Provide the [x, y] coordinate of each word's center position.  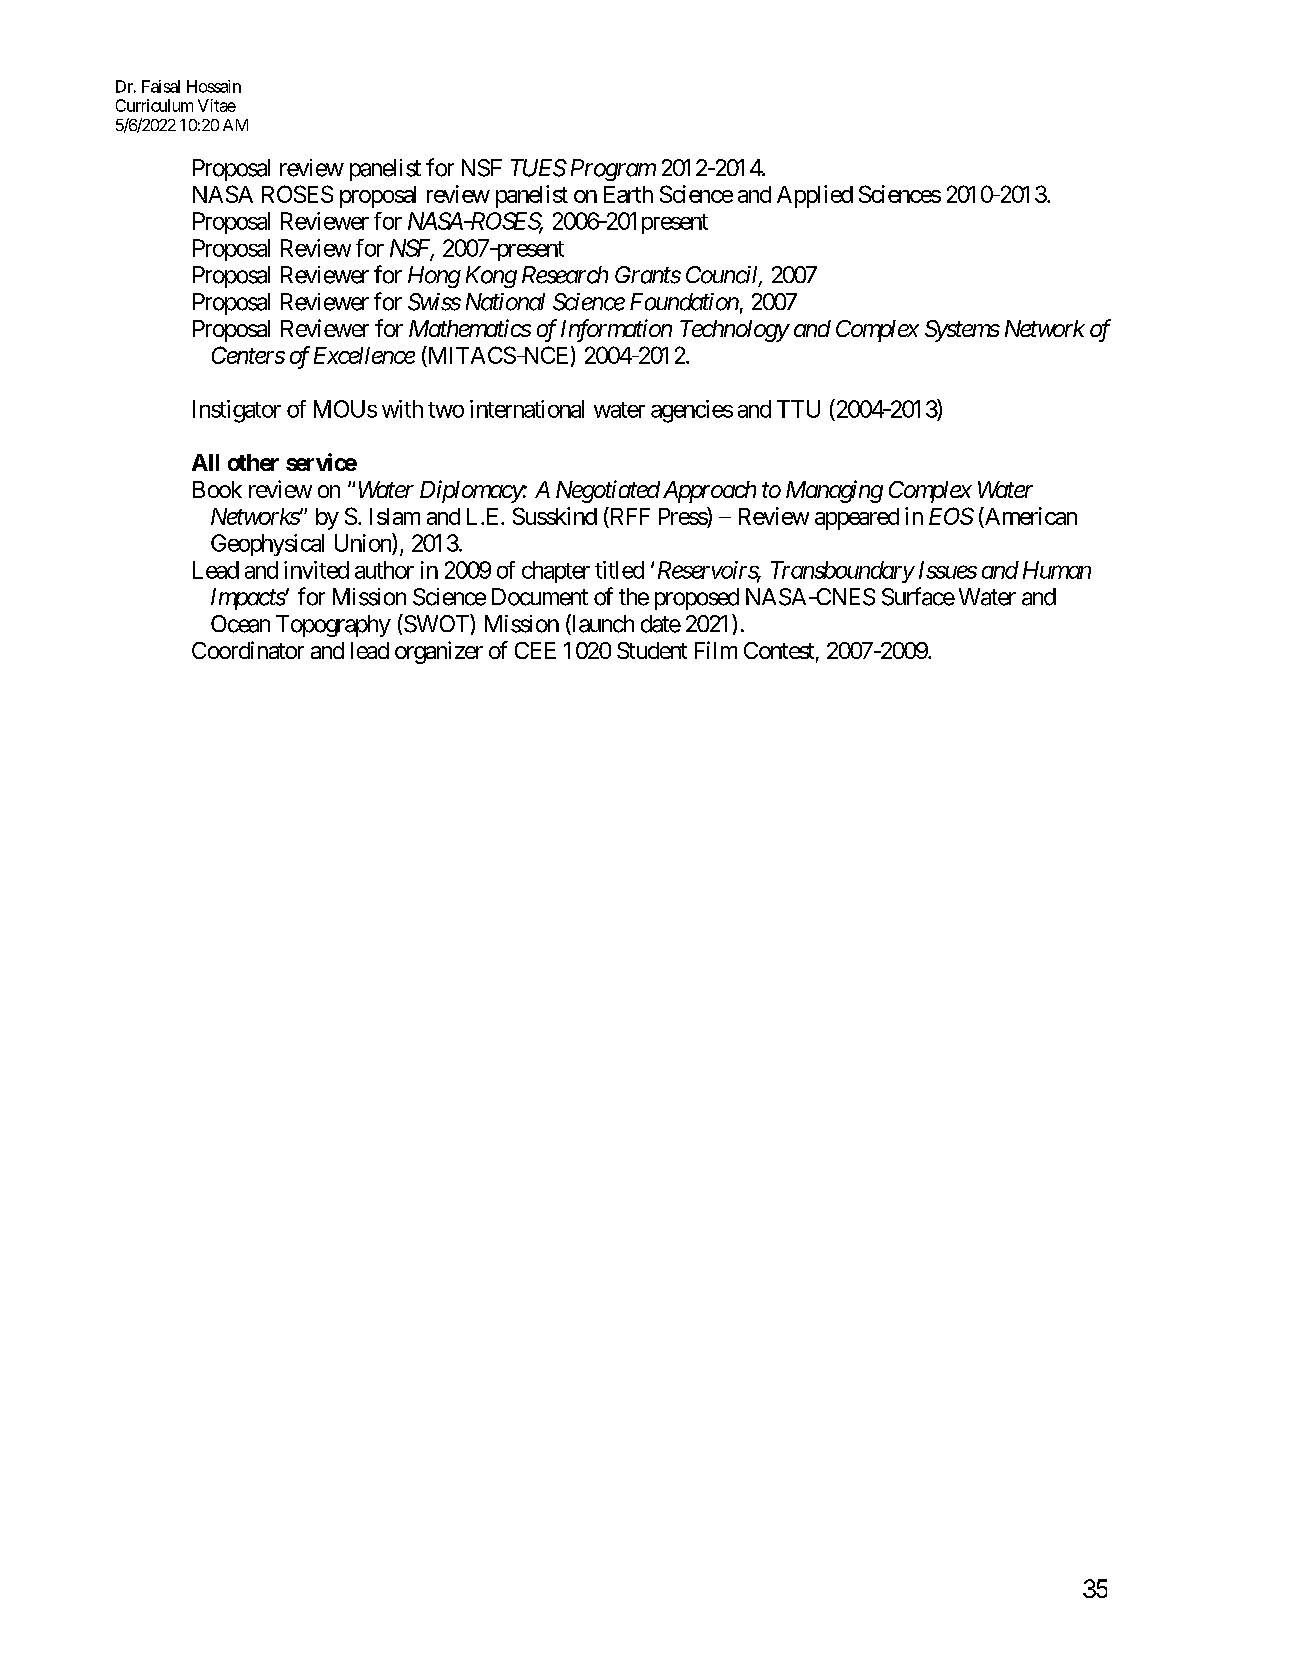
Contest [779, 650]
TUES [538, 168]
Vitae [217, 105]
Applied [815, 196]
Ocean [240, 624]
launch [602, 624]
